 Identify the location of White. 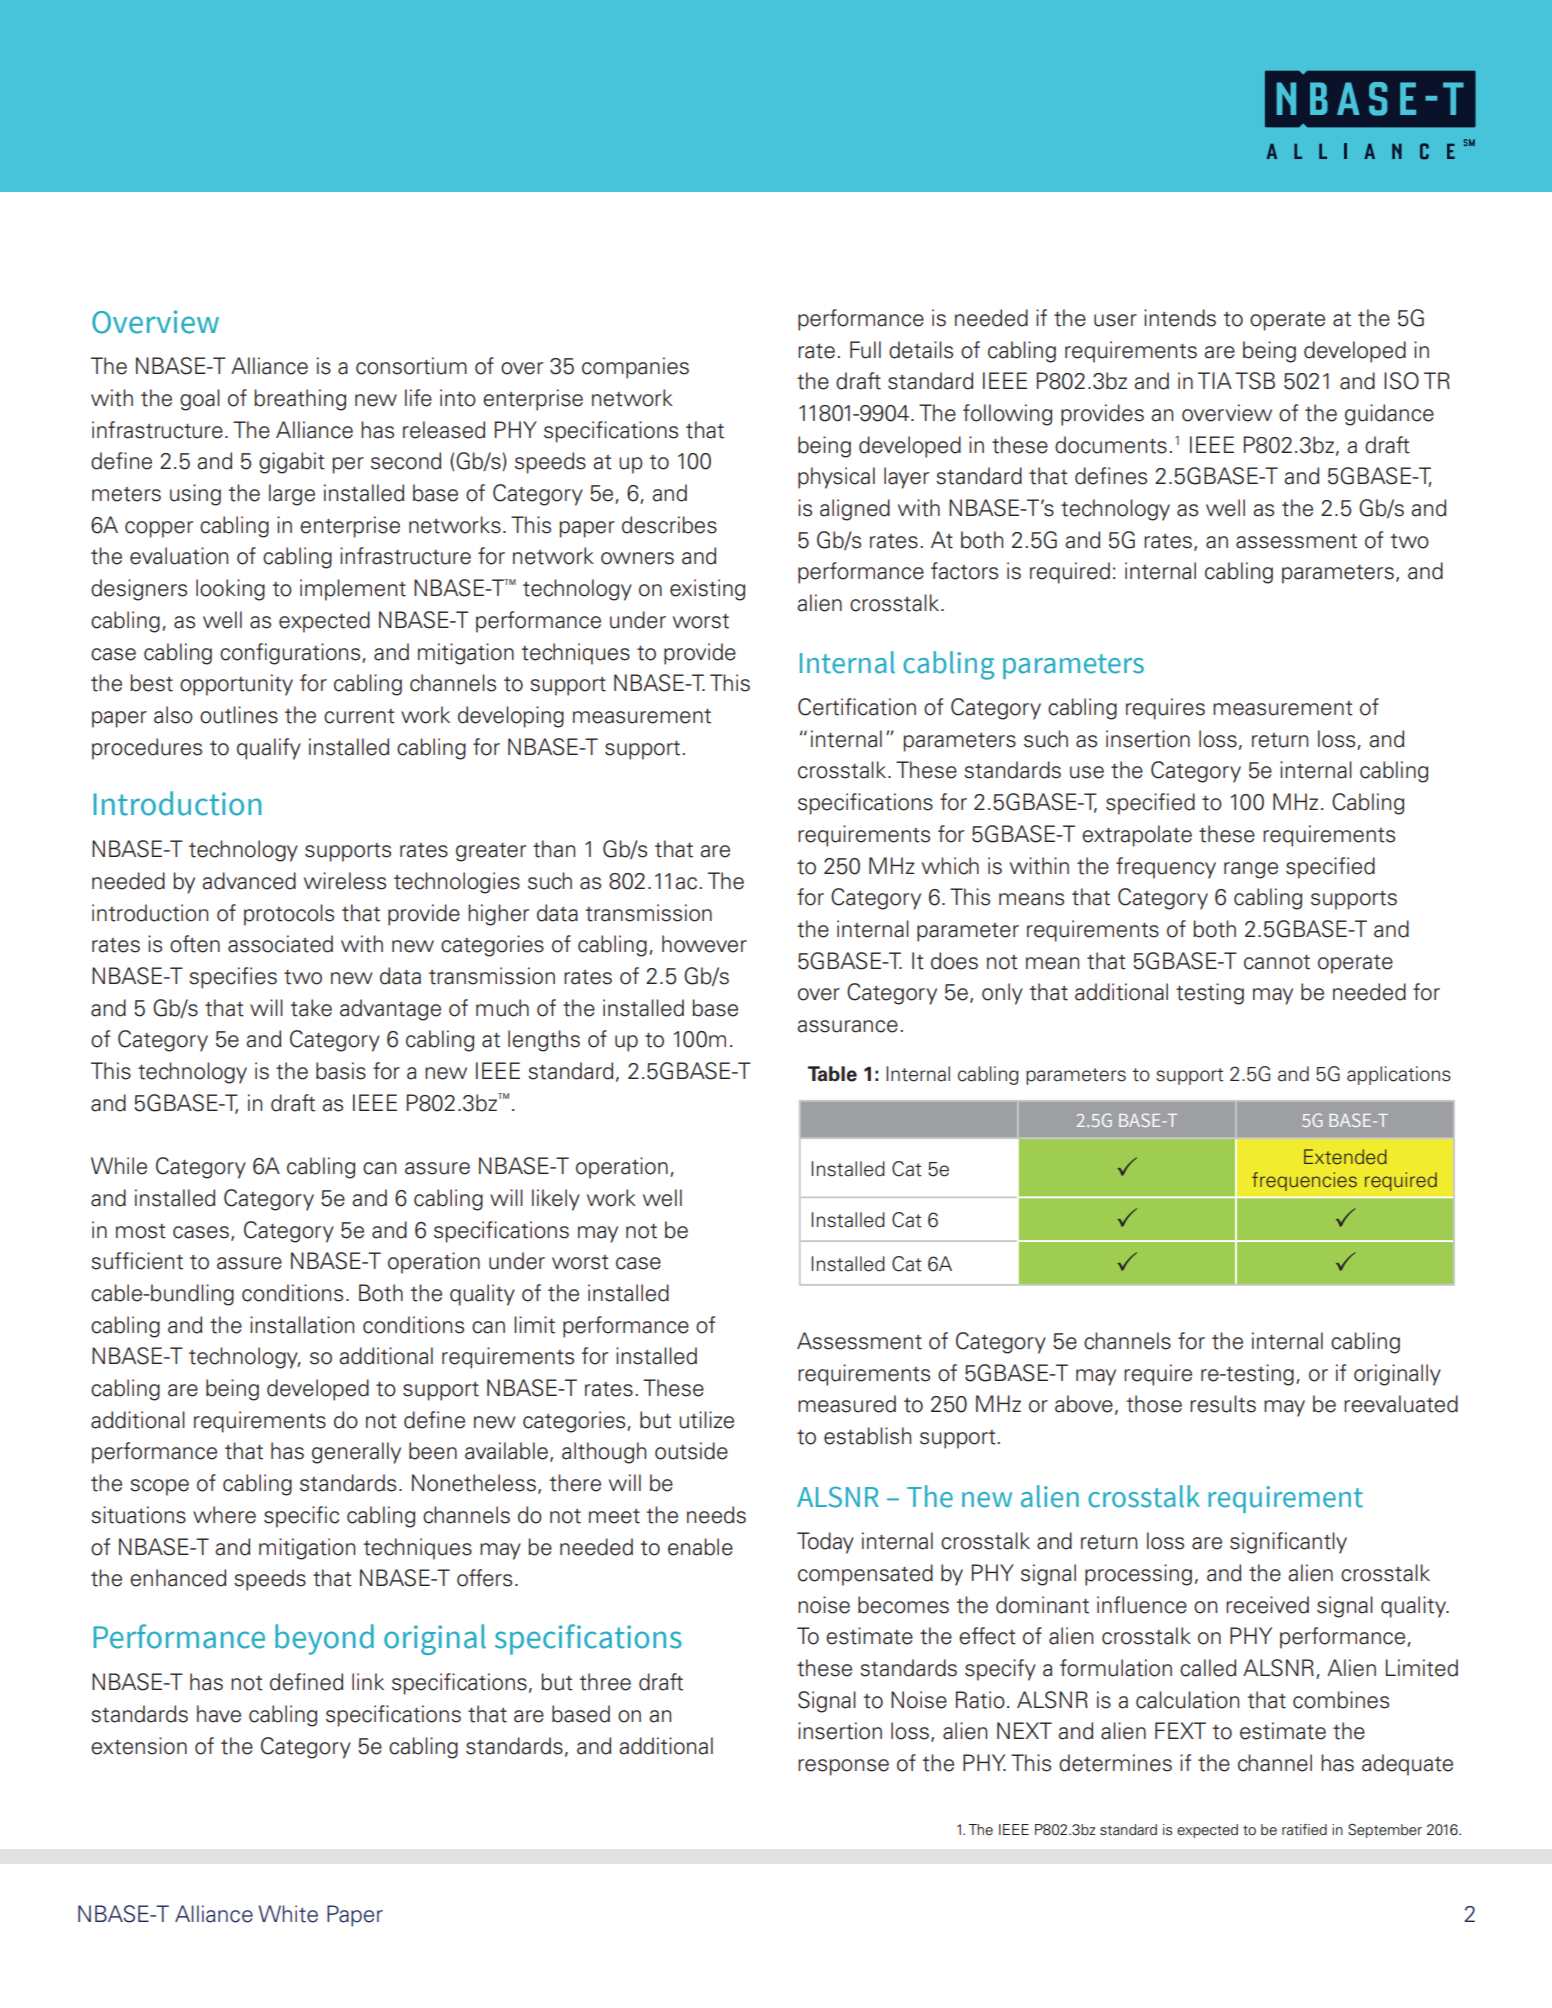
(288, 1914).
